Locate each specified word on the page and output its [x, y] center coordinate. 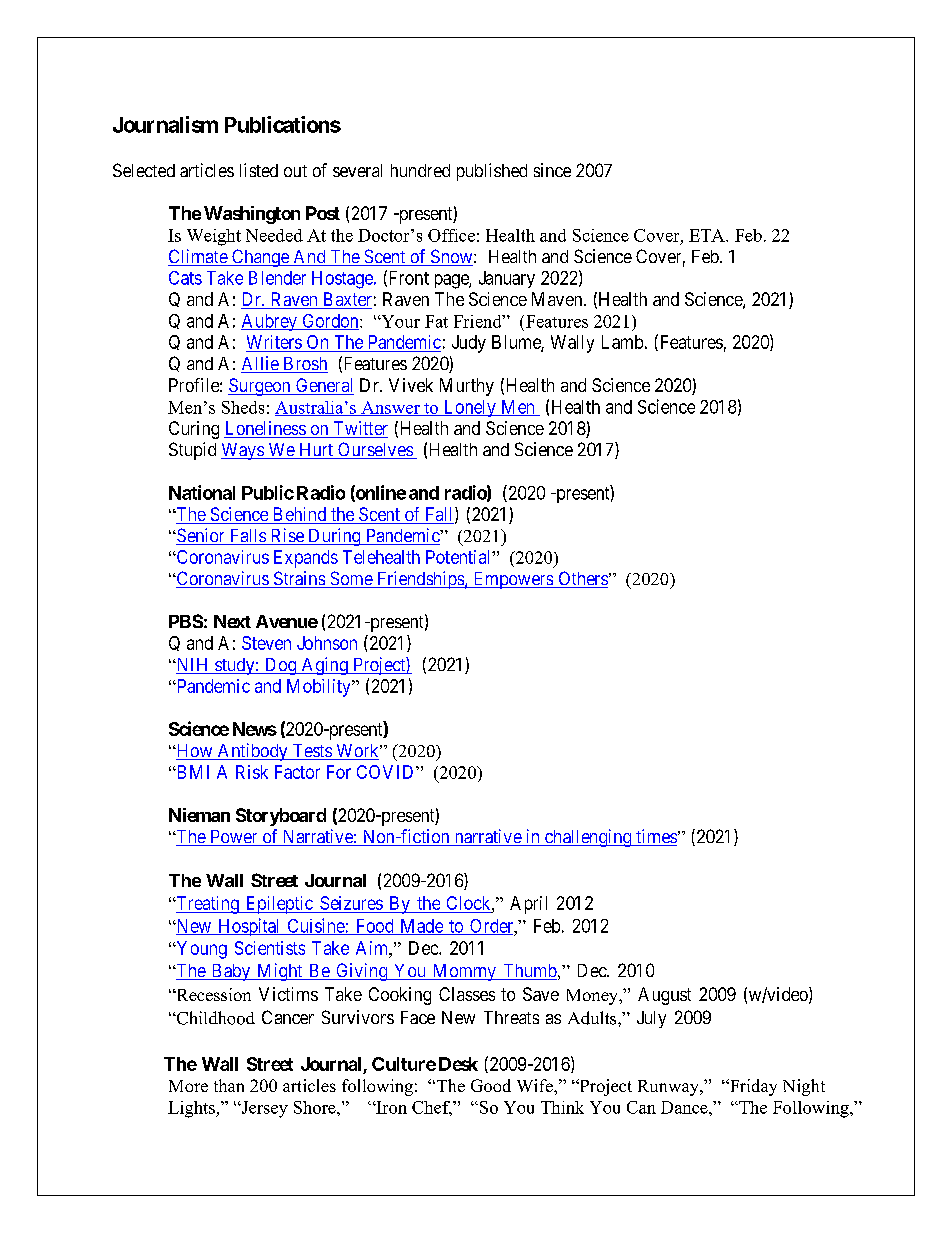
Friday [752, 1087]
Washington [252, 215]
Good [491, 1085]
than [229, 1085]
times [655, 837]
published [492, 172]
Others [582, 579]
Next [232, 621]
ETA [708, 235]
